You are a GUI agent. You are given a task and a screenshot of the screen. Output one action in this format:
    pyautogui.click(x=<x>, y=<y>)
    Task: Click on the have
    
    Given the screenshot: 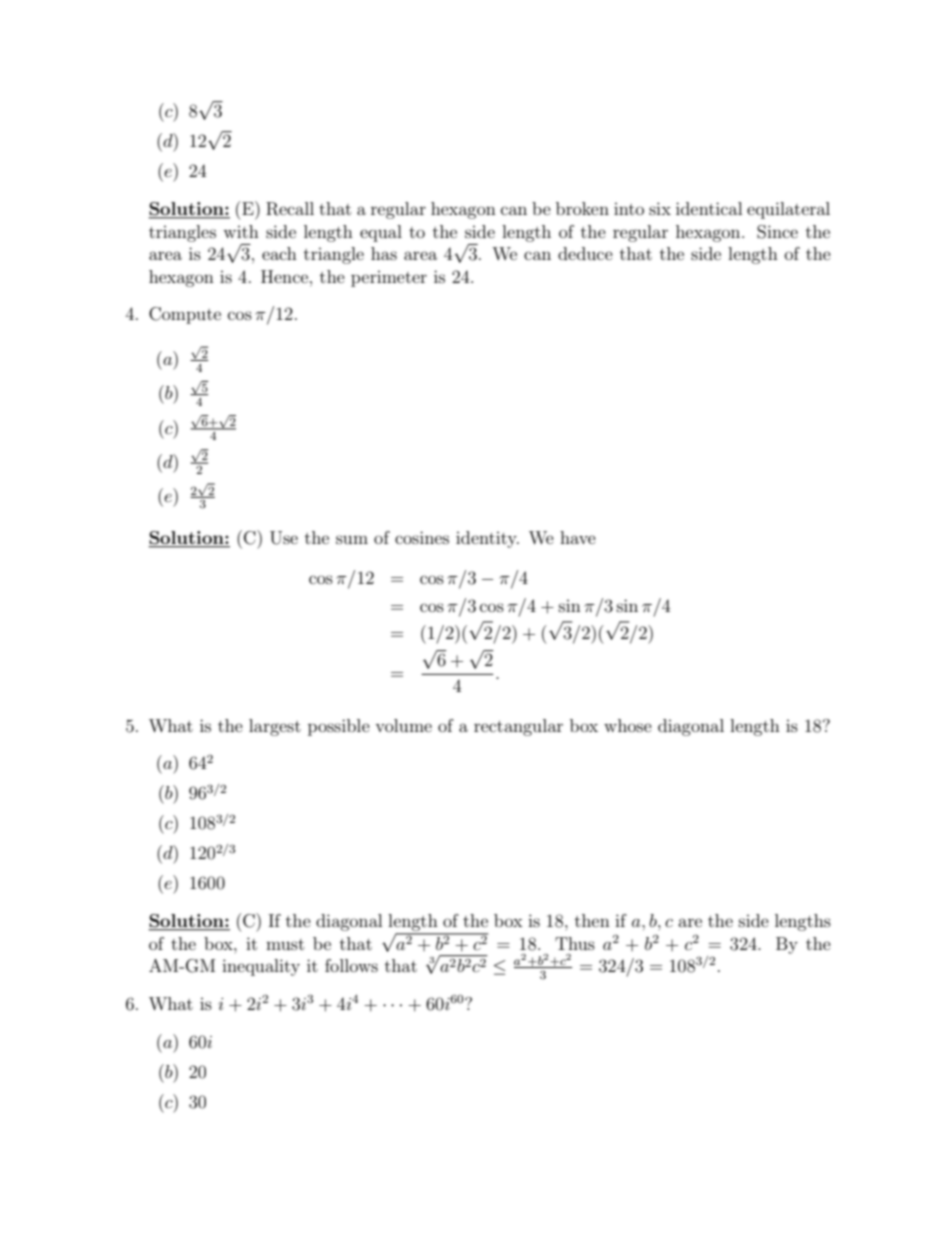 What is the action you would take?
    pyautogui.click(x=578, y=537)
